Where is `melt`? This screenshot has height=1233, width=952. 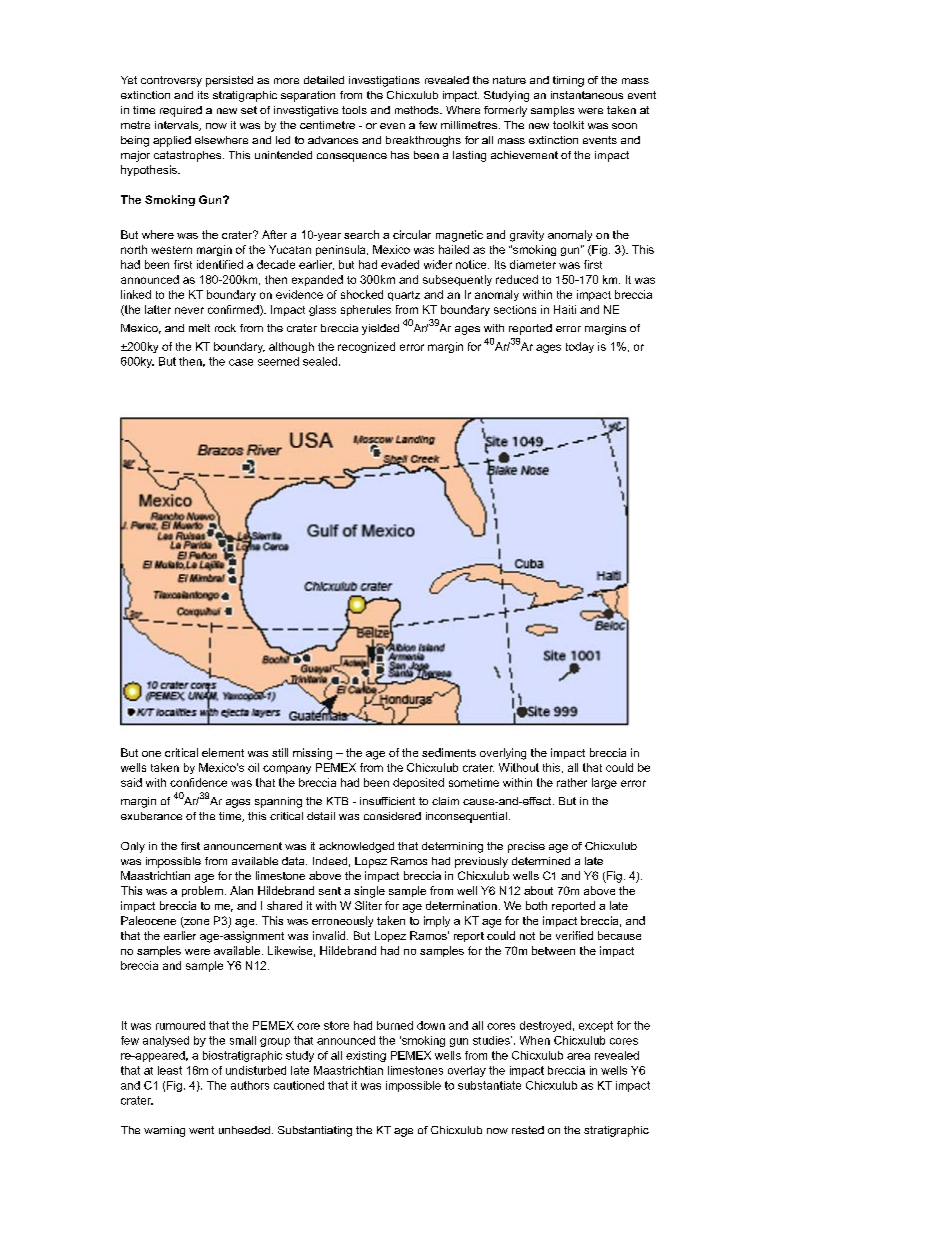 melt is located at coordinates (199, 328).
